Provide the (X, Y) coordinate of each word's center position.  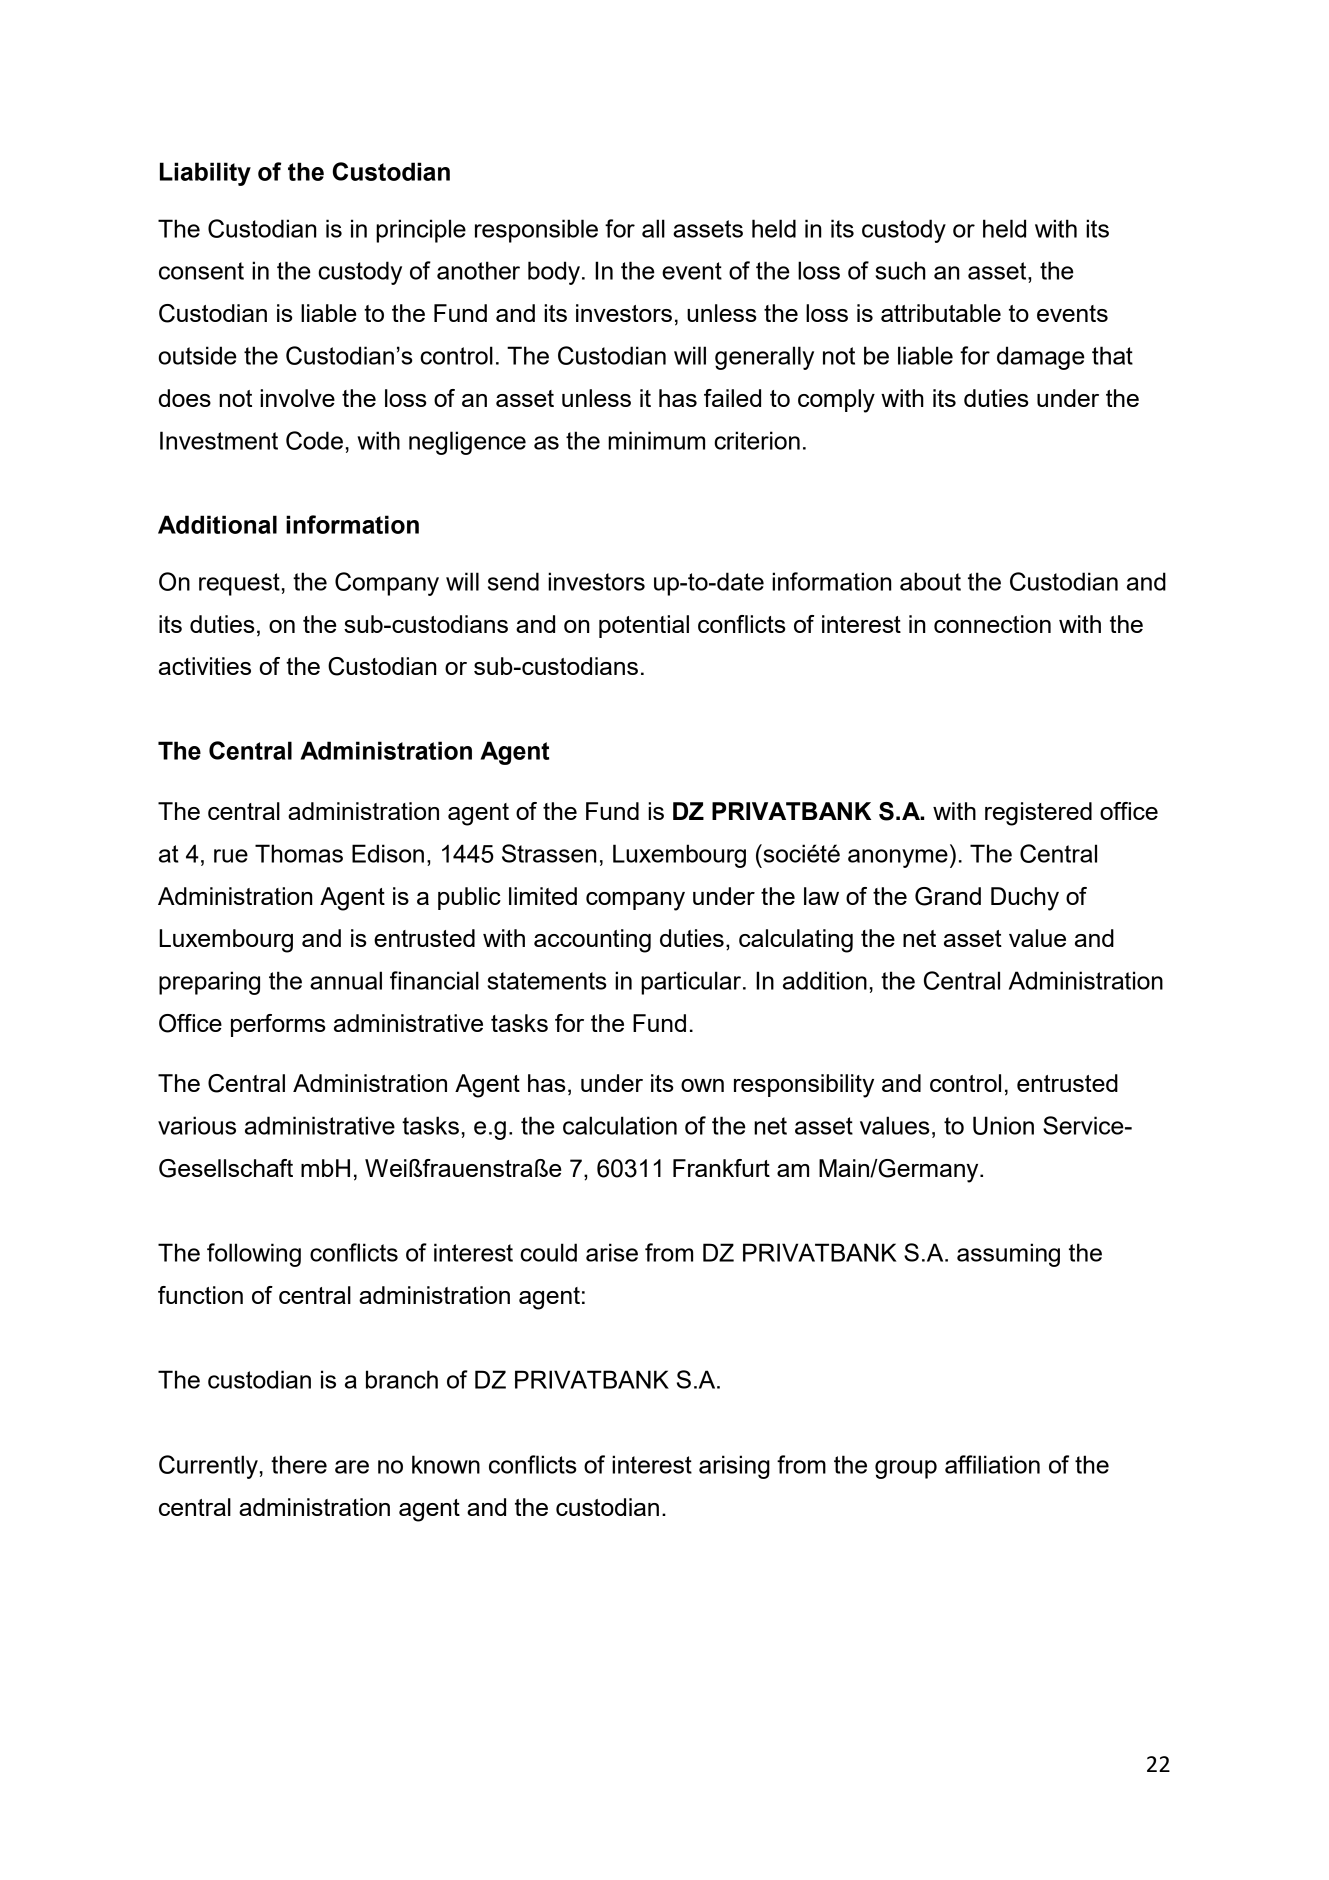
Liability (205, 174)
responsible (536, 231)
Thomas (299, 853)
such (900, 270)
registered (1038, 814)
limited (543, 896)
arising (734, 1467)
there (299, 1464)
